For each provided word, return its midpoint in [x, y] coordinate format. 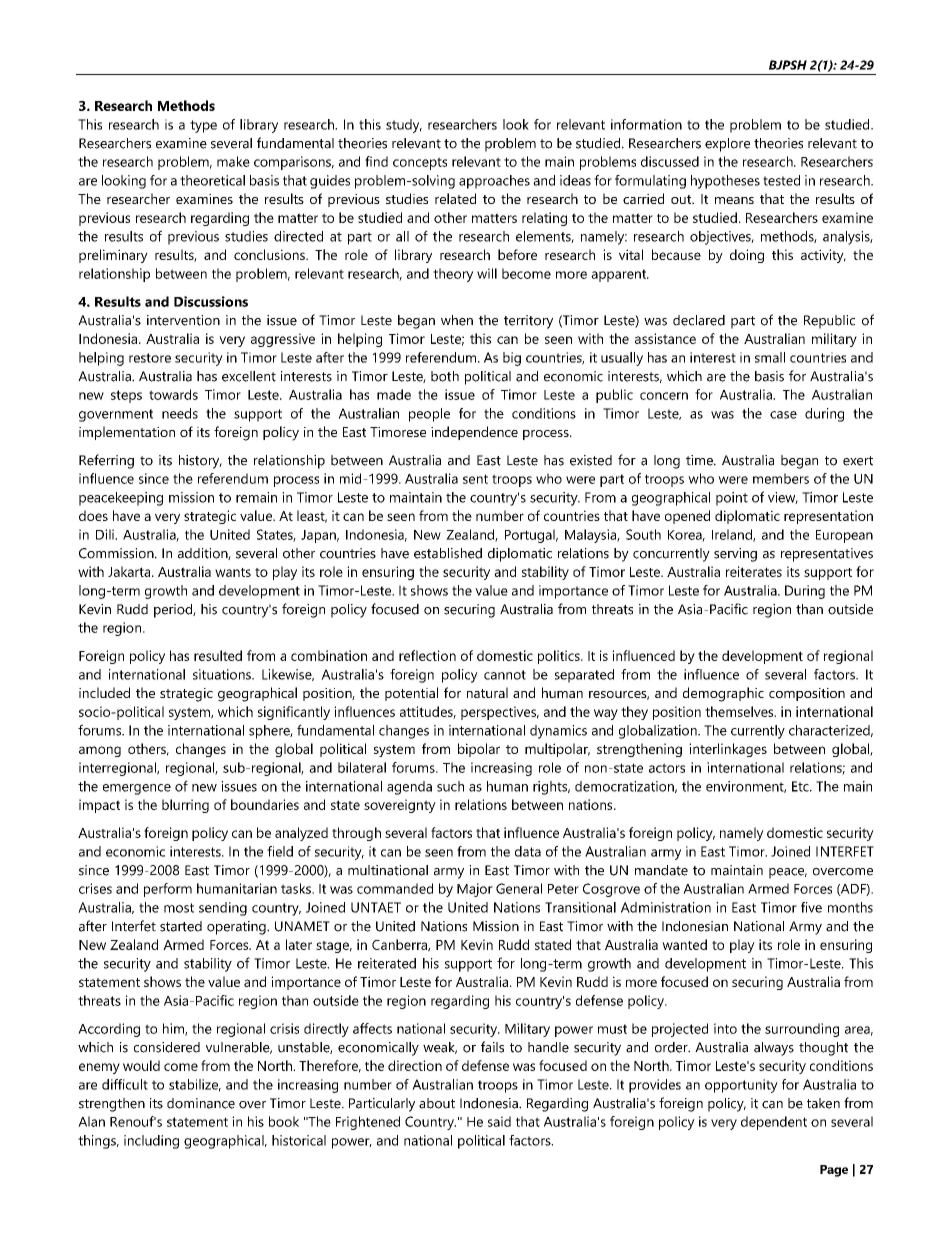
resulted [218, 655]
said [499, 1121]
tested [781, 180]
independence [474, 433]
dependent [774, 1123]
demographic [723, 694]
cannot [505, 675]
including [151, 1142]
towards [173, 394]
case [783, 415]
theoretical [212, 180]
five [811, 907]
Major [475, 890]
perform [168, 890]
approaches [494, 182]
